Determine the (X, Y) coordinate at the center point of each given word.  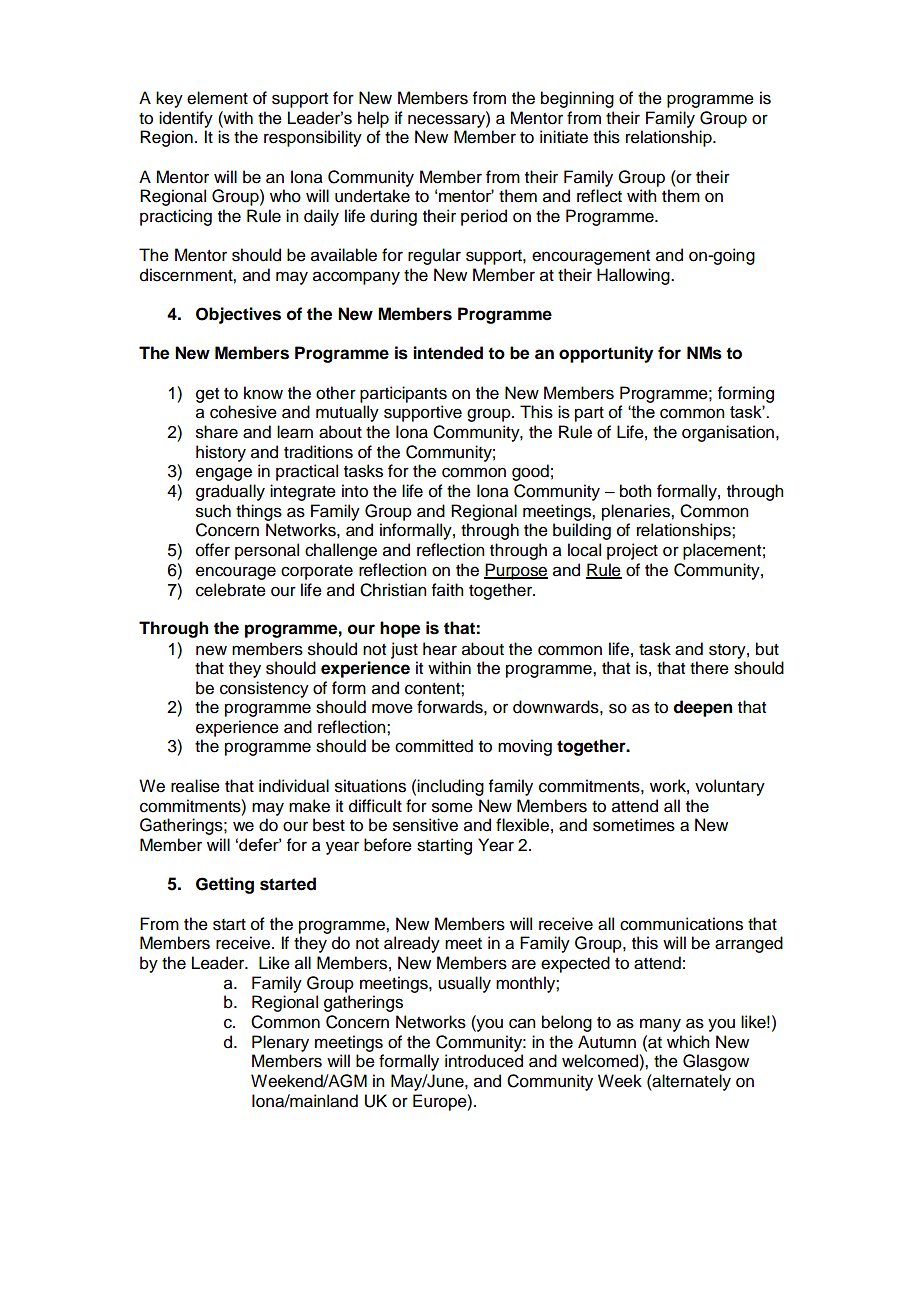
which (688, 1042)
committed (434, 746)
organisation (728, 433)
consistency (264, 689)
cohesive (243, 412)
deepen (703, 708)
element (217, 98)
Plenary (280, 1043)
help (373, 119)
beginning (577, 99)
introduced (484, 1061)
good (530, 472)
